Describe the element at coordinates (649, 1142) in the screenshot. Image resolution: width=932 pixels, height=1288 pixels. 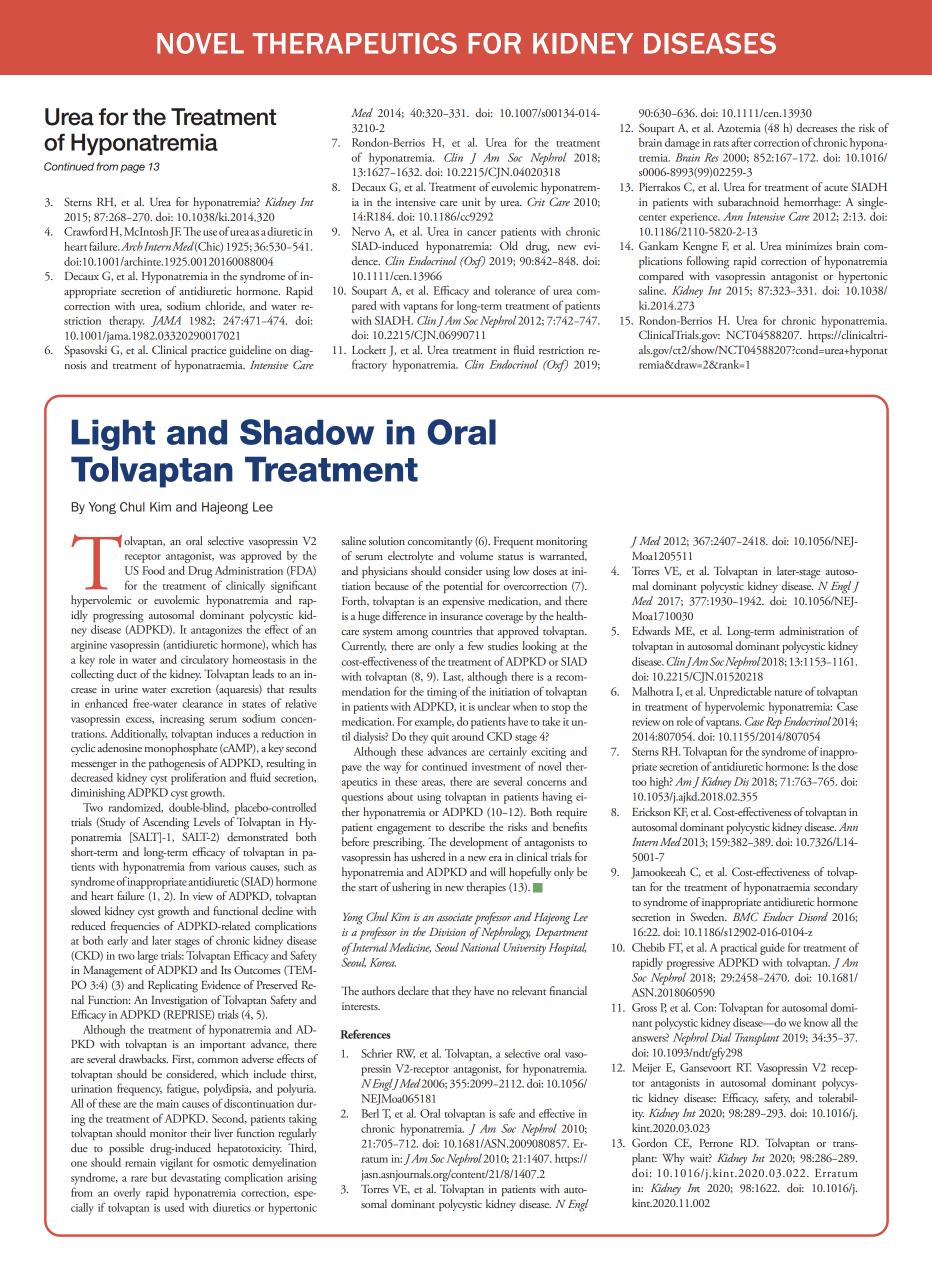
I see `Gordon` at that location.
